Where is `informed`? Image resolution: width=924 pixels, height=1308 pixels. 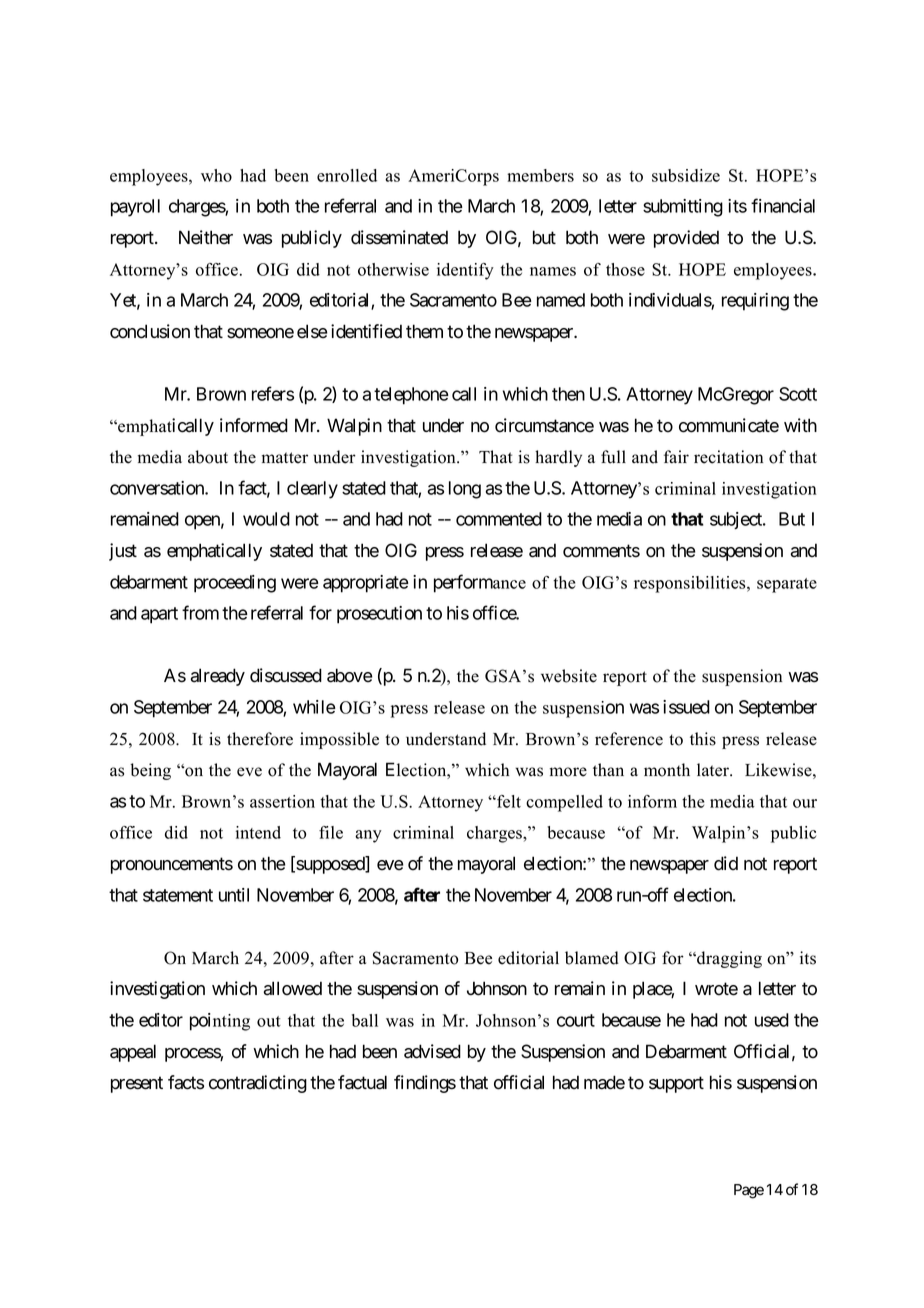 informed is located at coordinates (254, 425).
